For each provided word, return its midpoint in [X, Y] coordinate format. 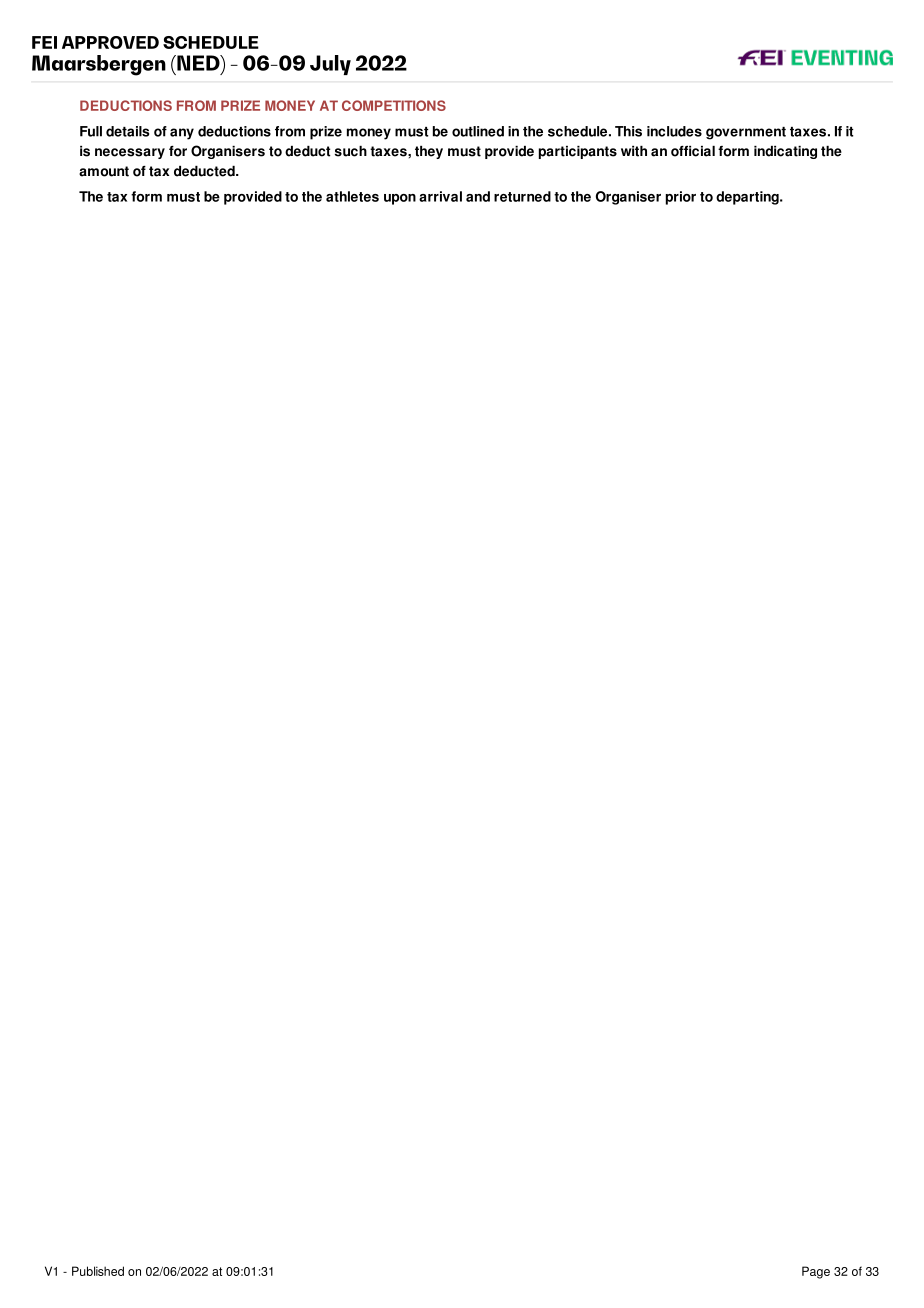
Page [816, 1272]
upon [400, 199]
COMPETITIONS [394, 105]
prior [681, 198]
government [746, 133]
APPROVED [110, 42]
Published [98, 1271]
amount [104, 171]
